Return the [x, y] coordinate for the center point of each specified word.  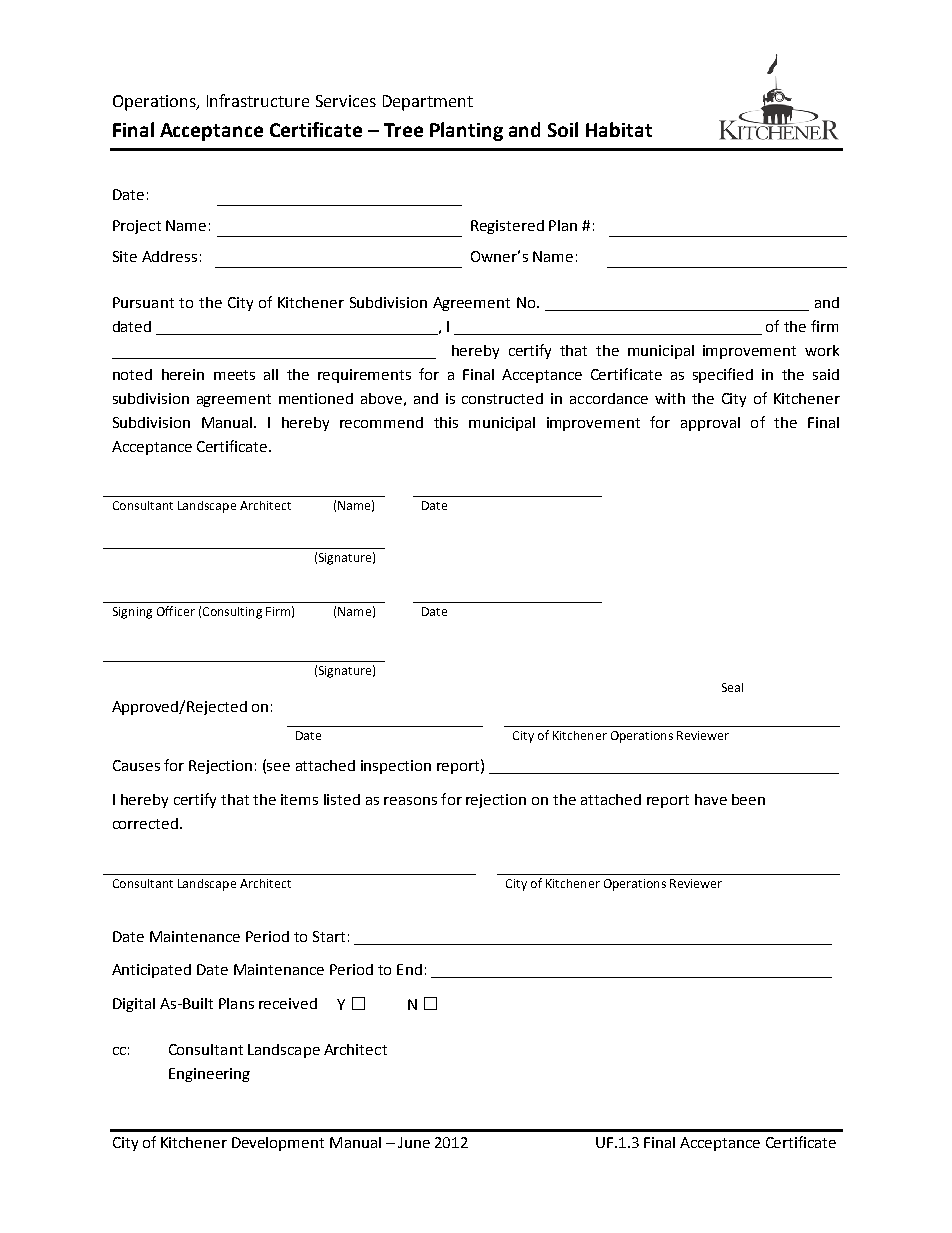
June [414, 1142]
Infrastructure [258, 100]
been [748, 799]
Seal [732, 687]
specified [723, 375]
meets [234, 375]
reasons [410, 801]
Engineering [209, 1075]
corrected [145, 823]
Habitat [619, 129]
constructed [502, 398]
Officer [176, 611]
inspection [396, 767]
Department [428, 103]
